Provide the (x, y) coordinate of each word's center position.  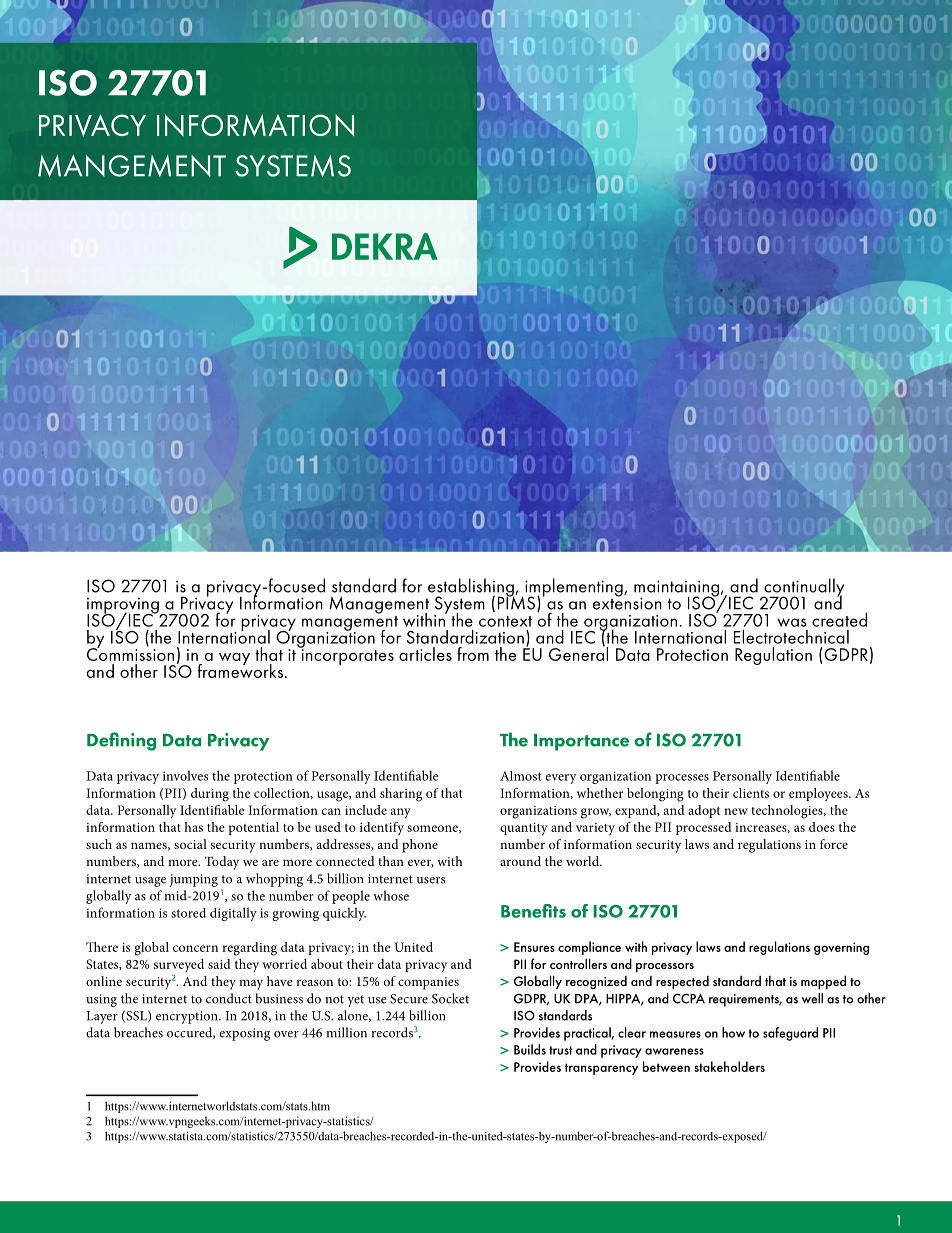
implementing (574, 588)
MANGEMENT (132, 166)
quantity (524, 829)
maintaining (678, 589)
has (193, 827)
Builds (530, 1049)
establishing (471, 588)
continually (803, 588)
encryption (188, 1017)
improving (124, 606)
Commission (130, 653)
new (736, 811)
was (792, 622)
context (505, 621)
